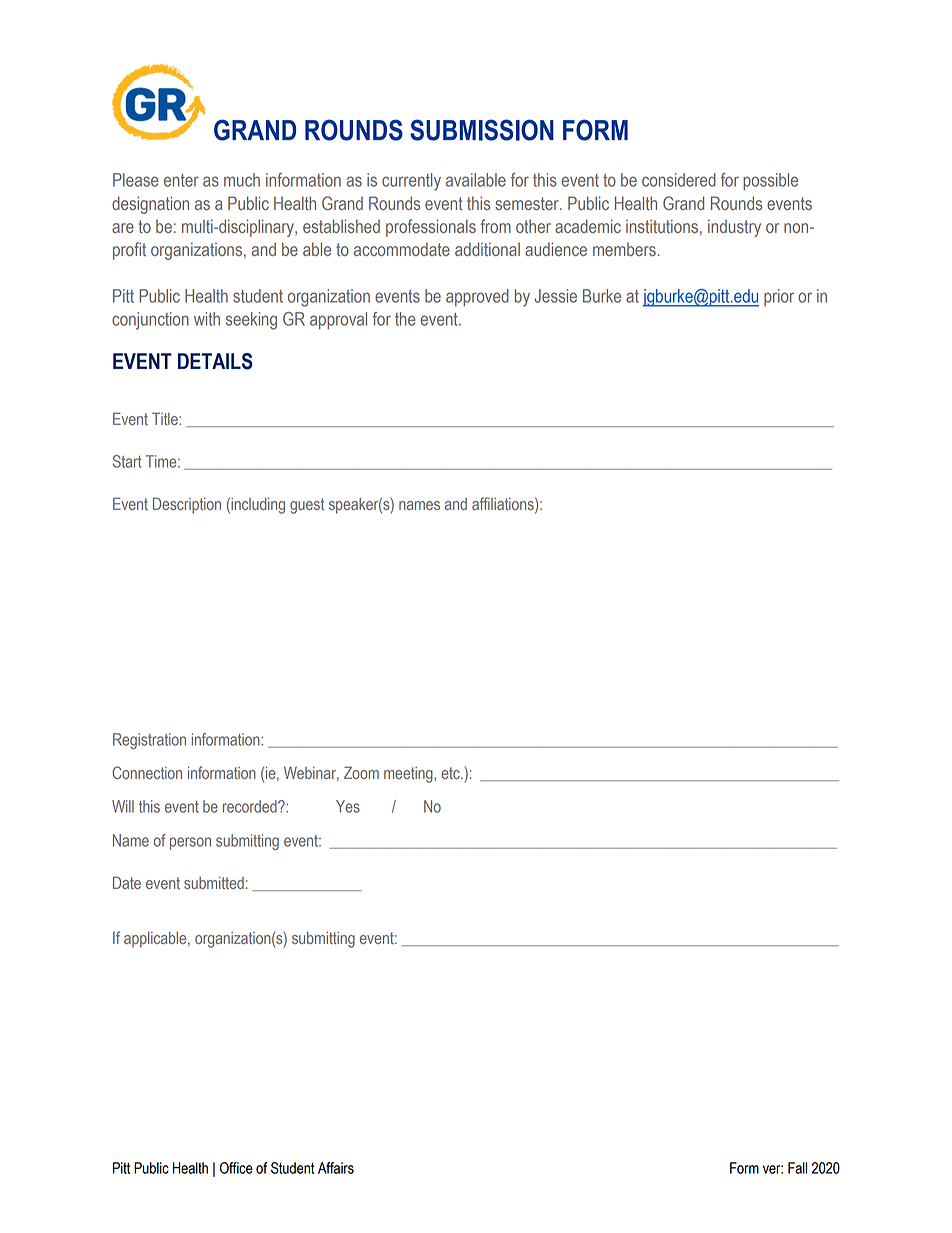 The width and height of the image is (952, 1233). What do you see at coordinates (181, 180) in the image?
I see `enter` at bounding box center [181, 180].
